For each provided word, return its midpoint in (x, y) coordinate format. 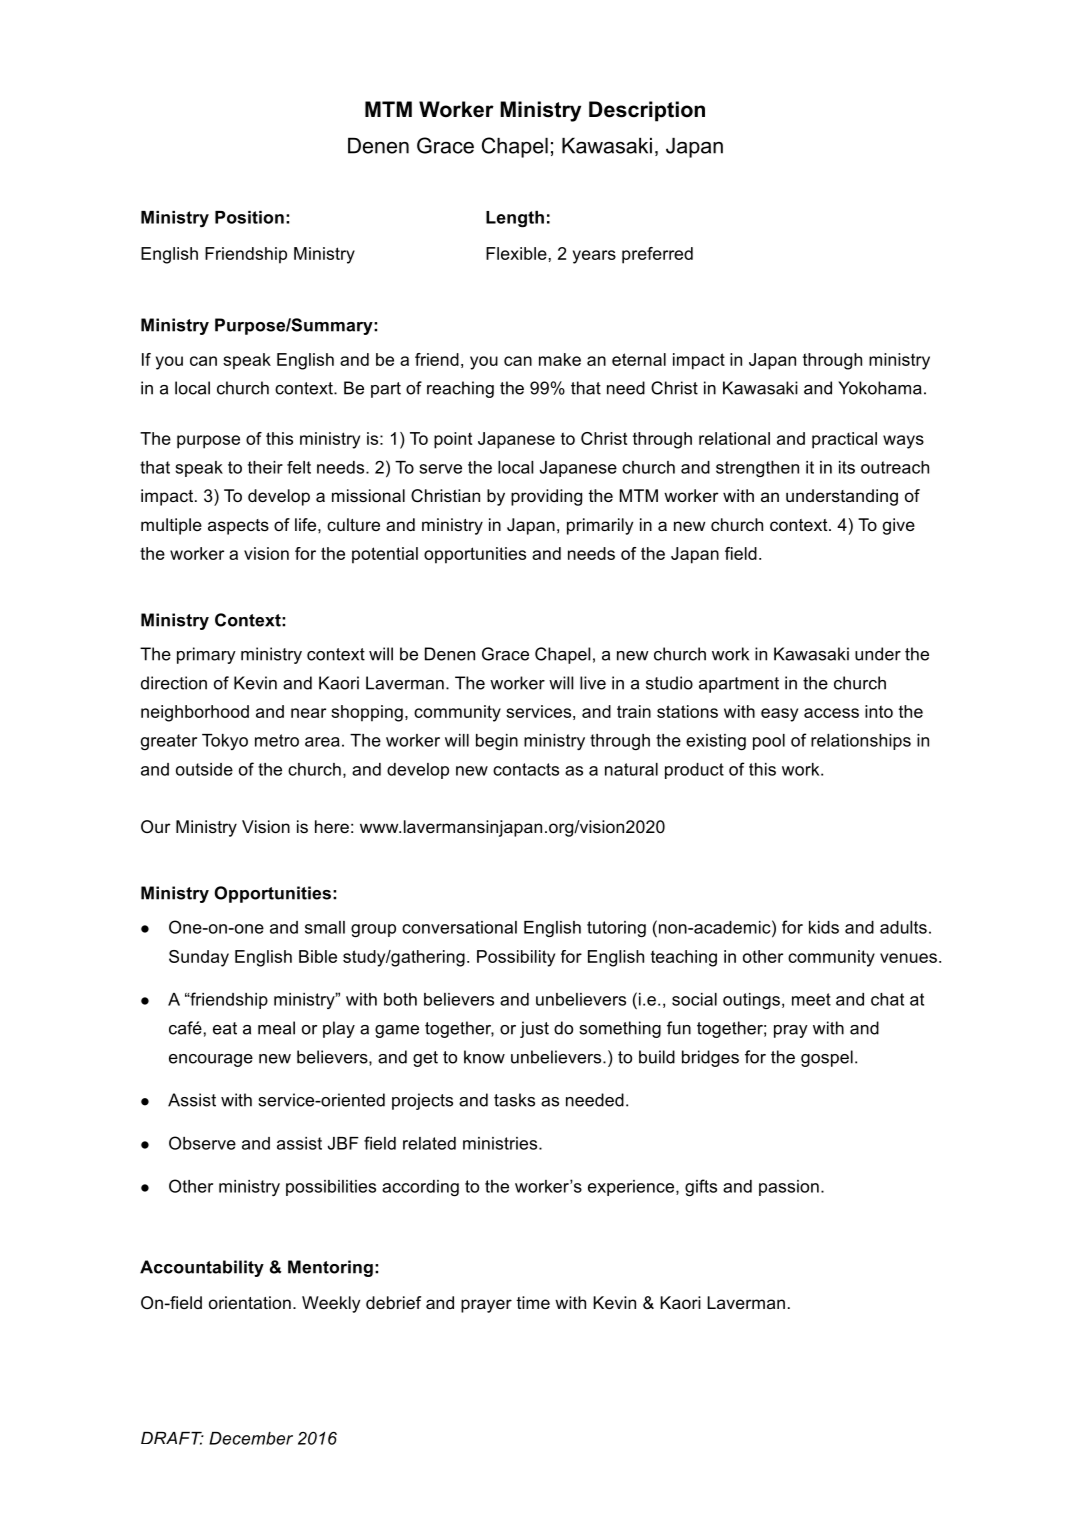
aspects (238, 527)
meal (276, 1028)
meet (811, 999)
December (251, 1438)
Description (647, 111)
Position (249, 217)
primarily (600, 526)
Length (515, 219)
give (899, 526)
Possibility (516, 958)
